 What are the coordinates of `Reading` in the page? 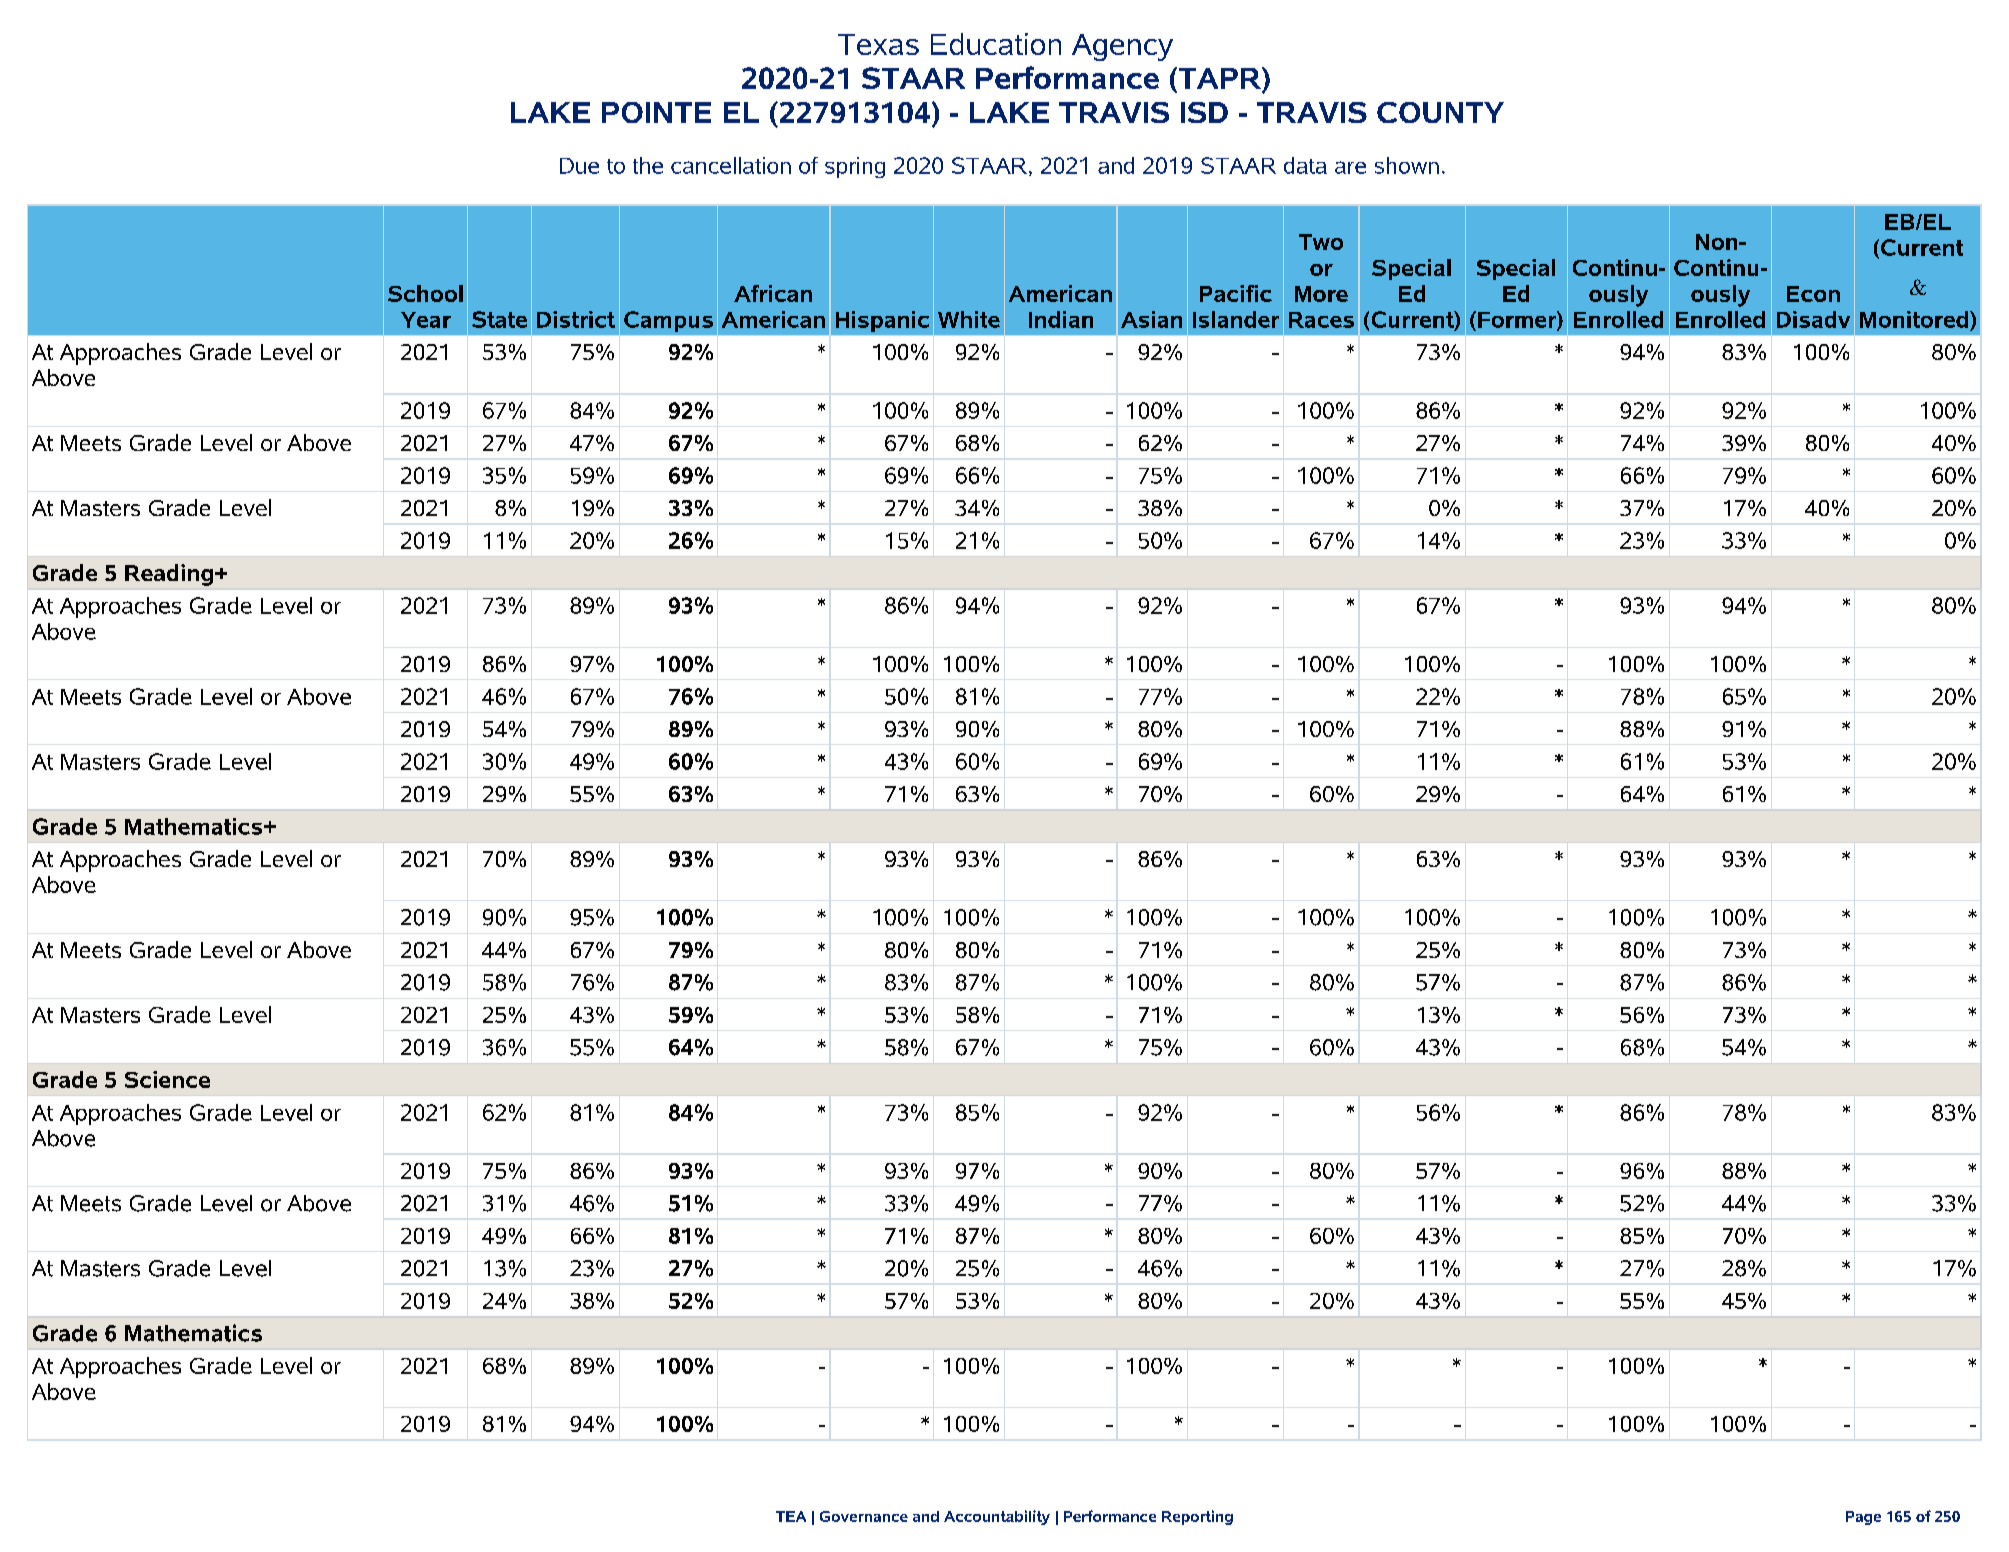 It's located at (169, 575).
